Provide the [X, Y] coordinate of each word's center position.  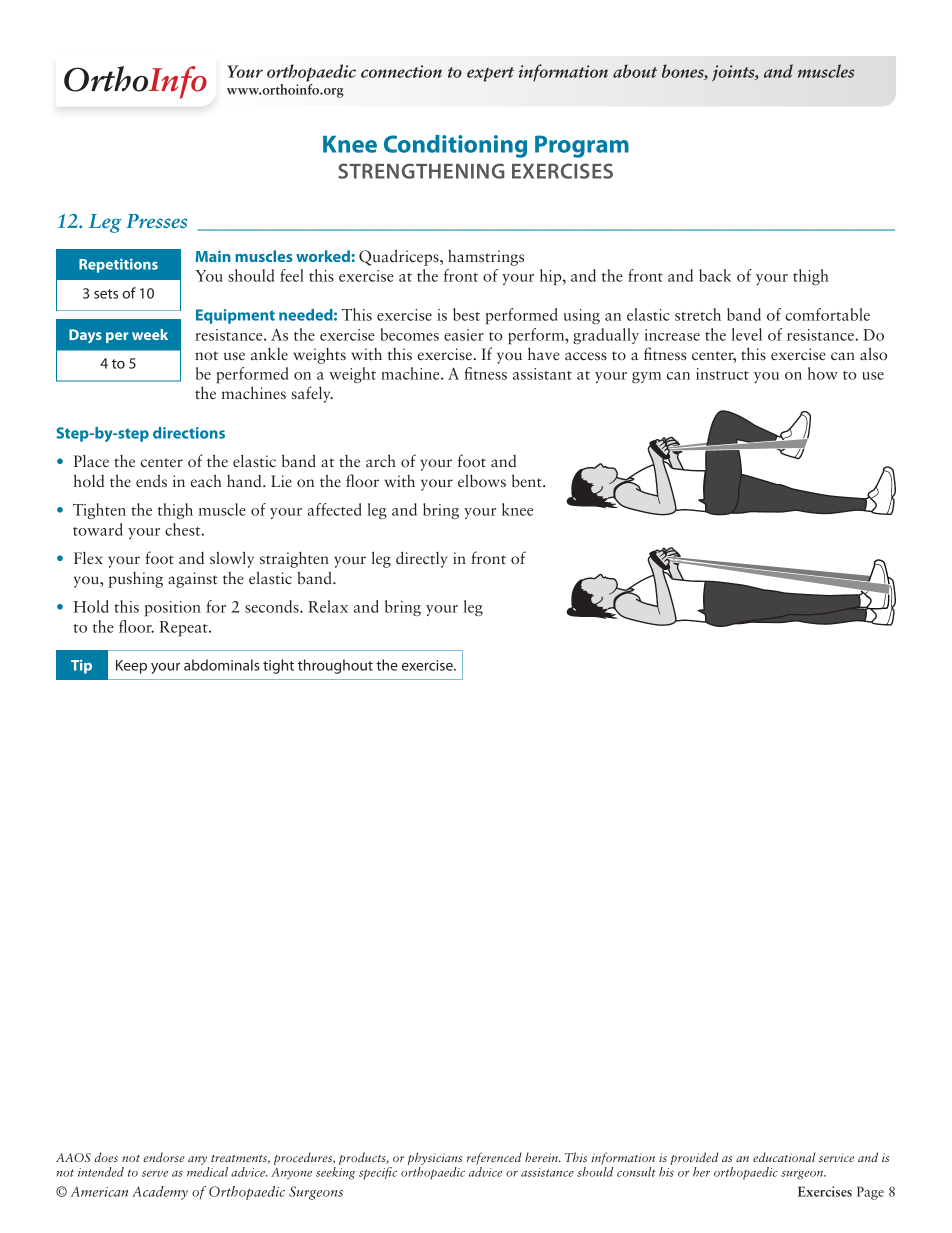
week [150, 334]
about [635, 71]
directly [421, 559]
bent [528, 481]
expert [490, 74]
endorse [164, 1157]
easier [464, 335]
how [823, 373]
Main [213, 256]
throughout [335, 666]
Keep [131, 667]
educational [784, 1157]
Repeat [184, 629]
